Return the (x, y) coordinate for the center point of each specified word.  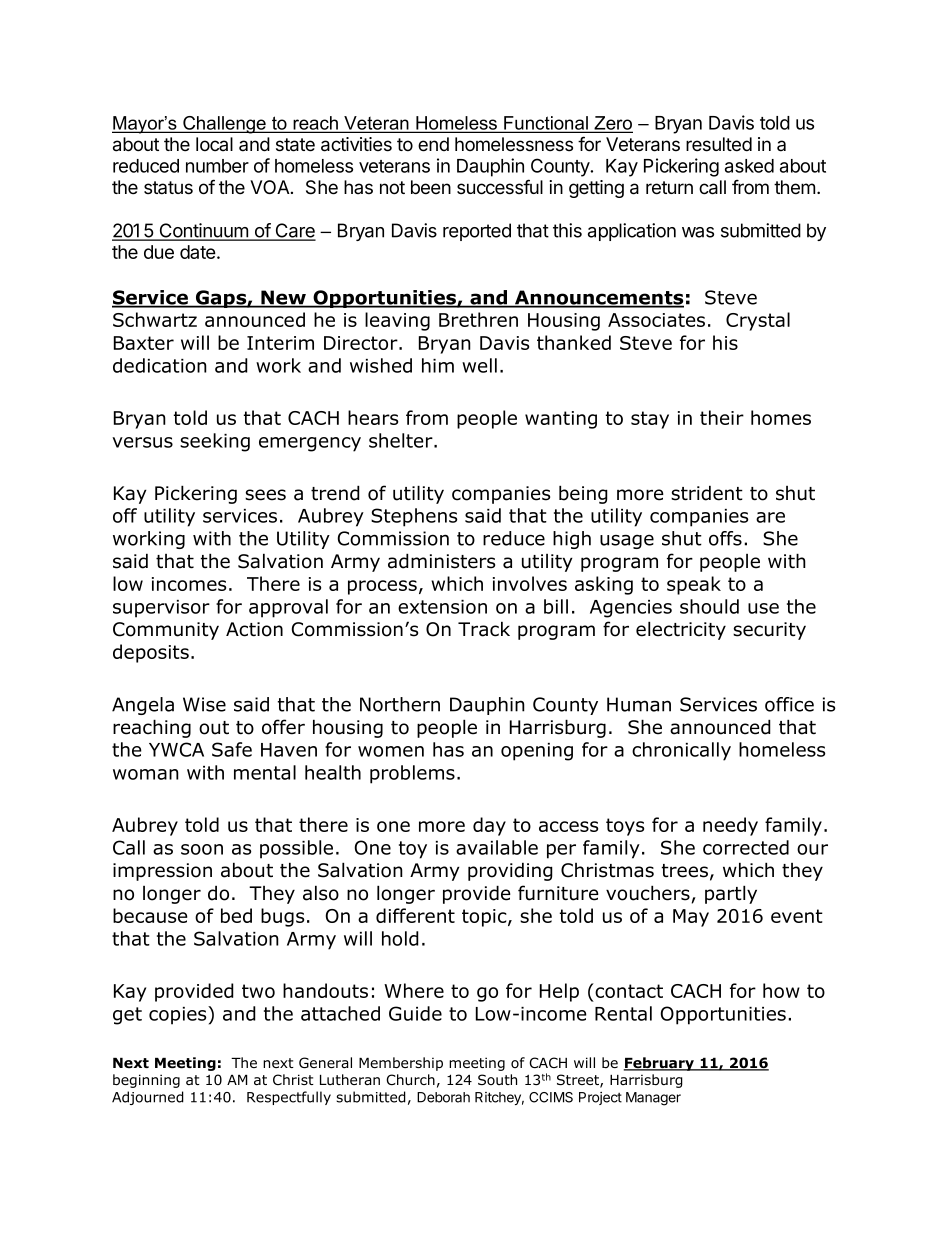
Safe (232, 749)
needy (730, 826)
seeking (215, 442)
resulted (719, 144)
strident (707, 493)
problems (412, 774)
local (214, 144)
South (497, 1079)
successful (500, 187)
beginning (146, 1081)
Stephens (414, 517)
